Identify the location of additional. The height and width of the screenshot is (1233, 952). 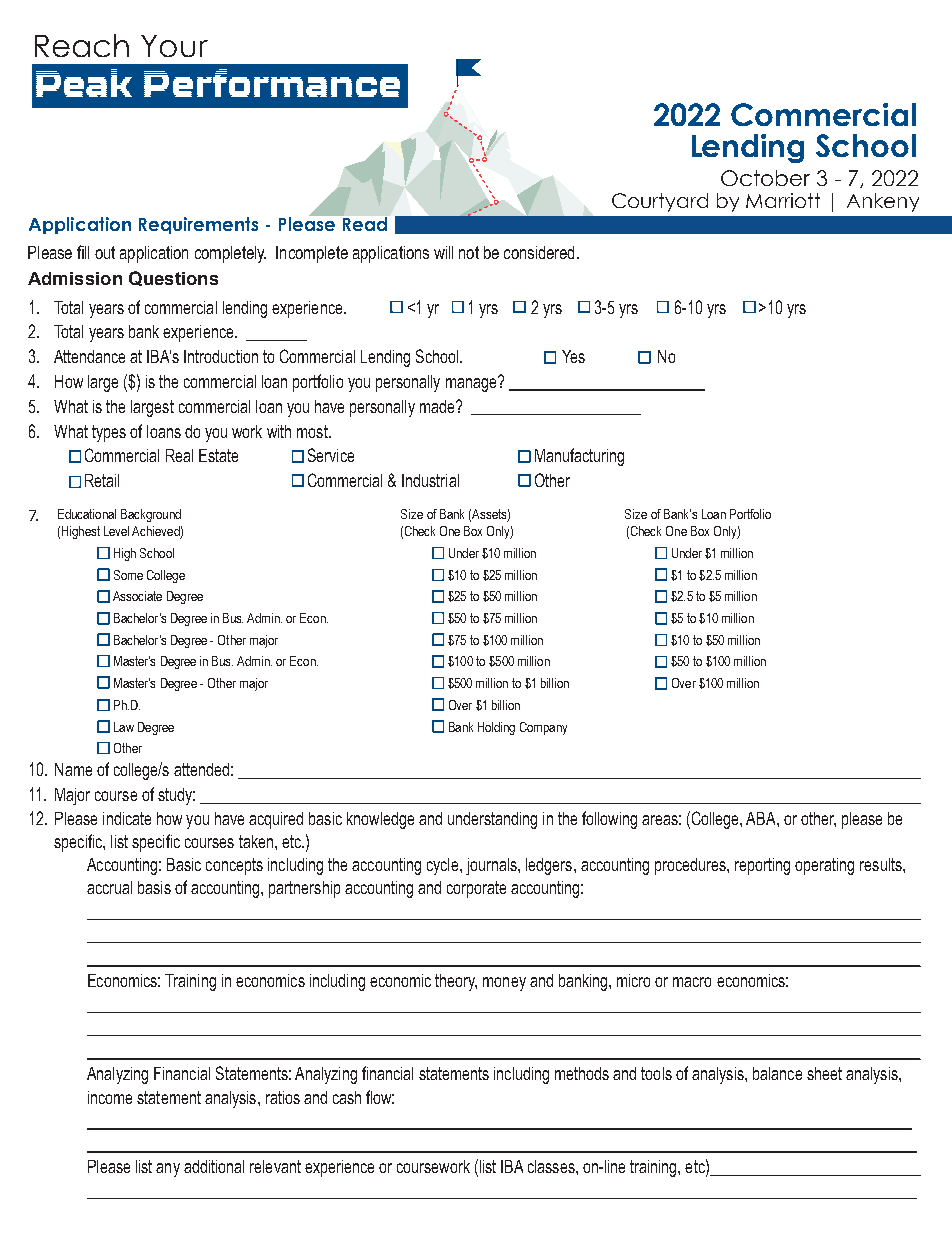
(214, 1166).
